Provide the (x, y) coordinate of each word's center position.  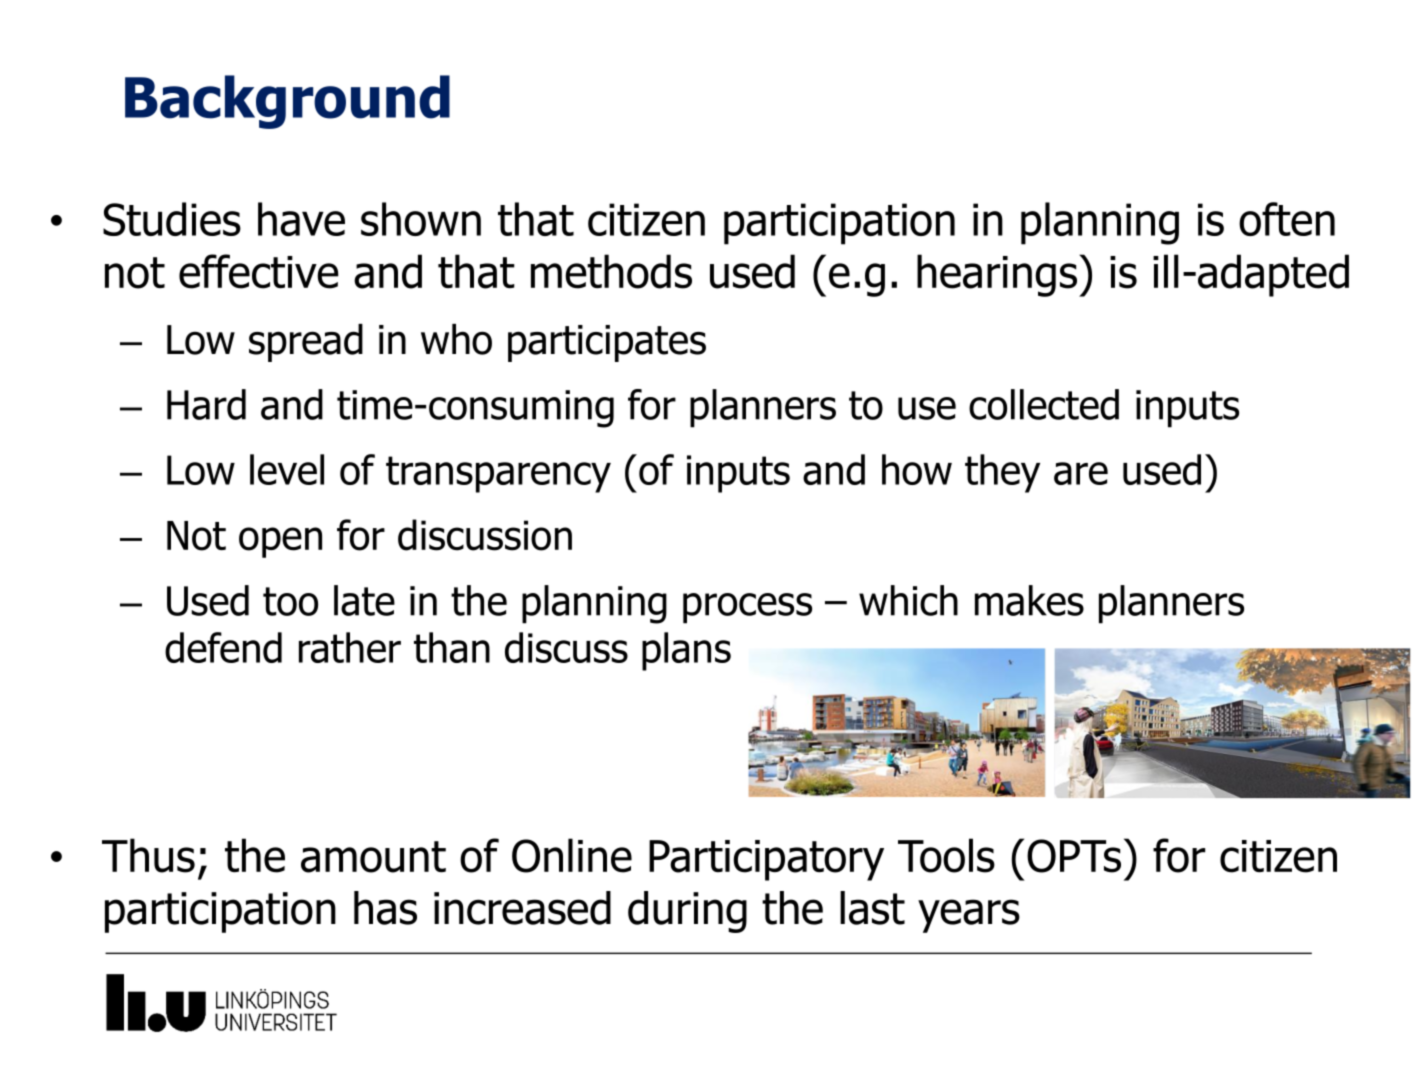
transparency (498, 474)
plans (686, 651)
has (385, 908)
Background (287, 102)
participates (607, 343)
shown (421, 219)
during (687, 912)
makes (1029, 600)
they (1002, 473)
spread (306, 343)
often (1287, 219)
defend (223, 647)
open (280, 542)
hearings (997, 275)
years (969, 916)
